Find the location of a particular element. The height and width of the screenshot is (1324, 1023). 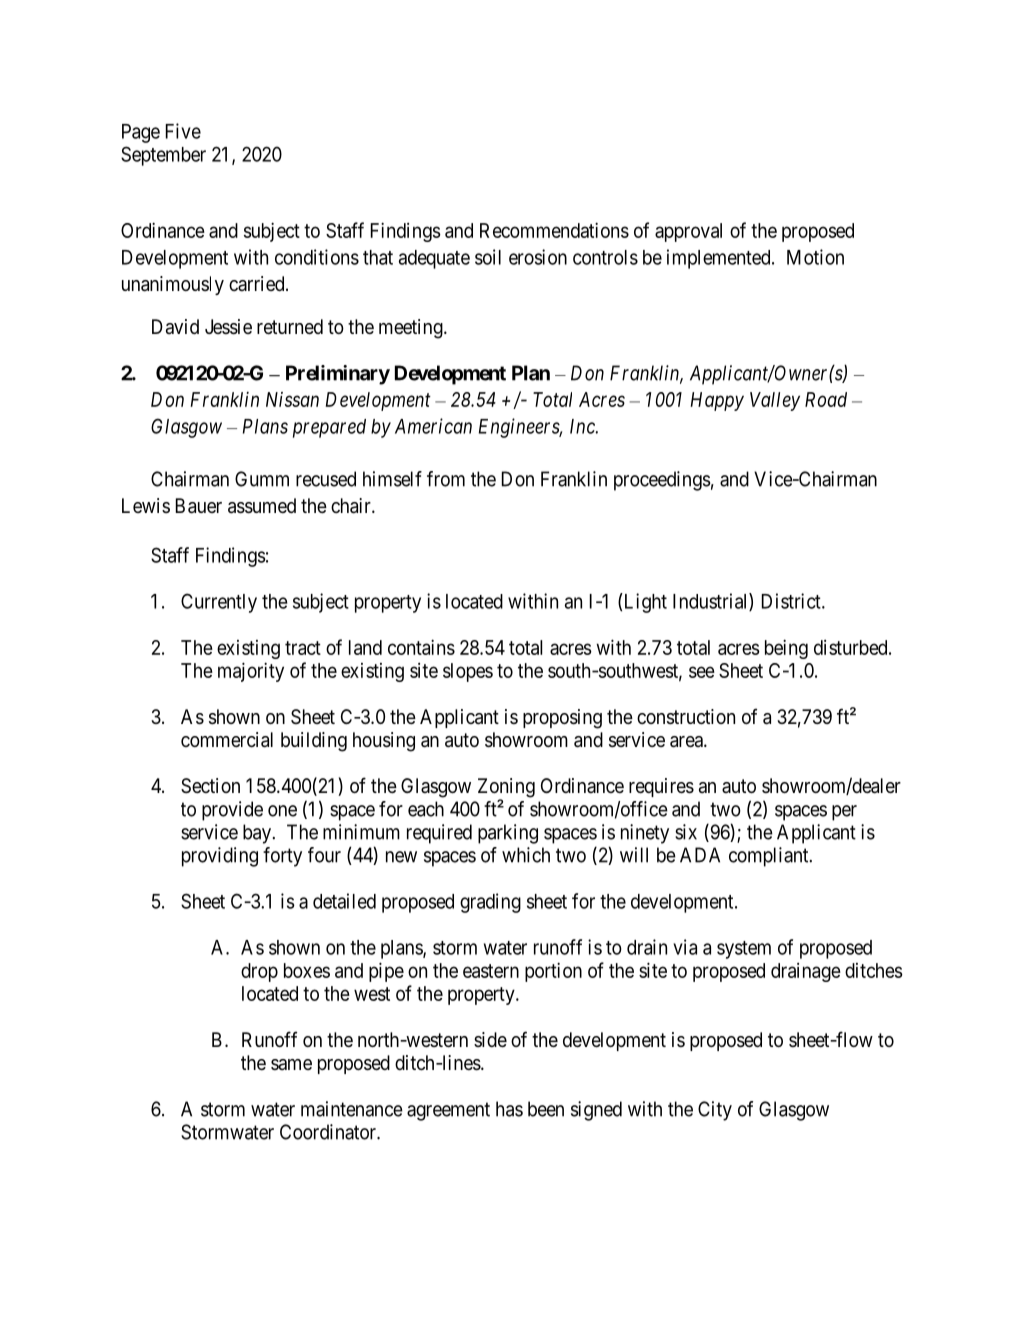

Recommendations is located at coordinates (554, 230).
